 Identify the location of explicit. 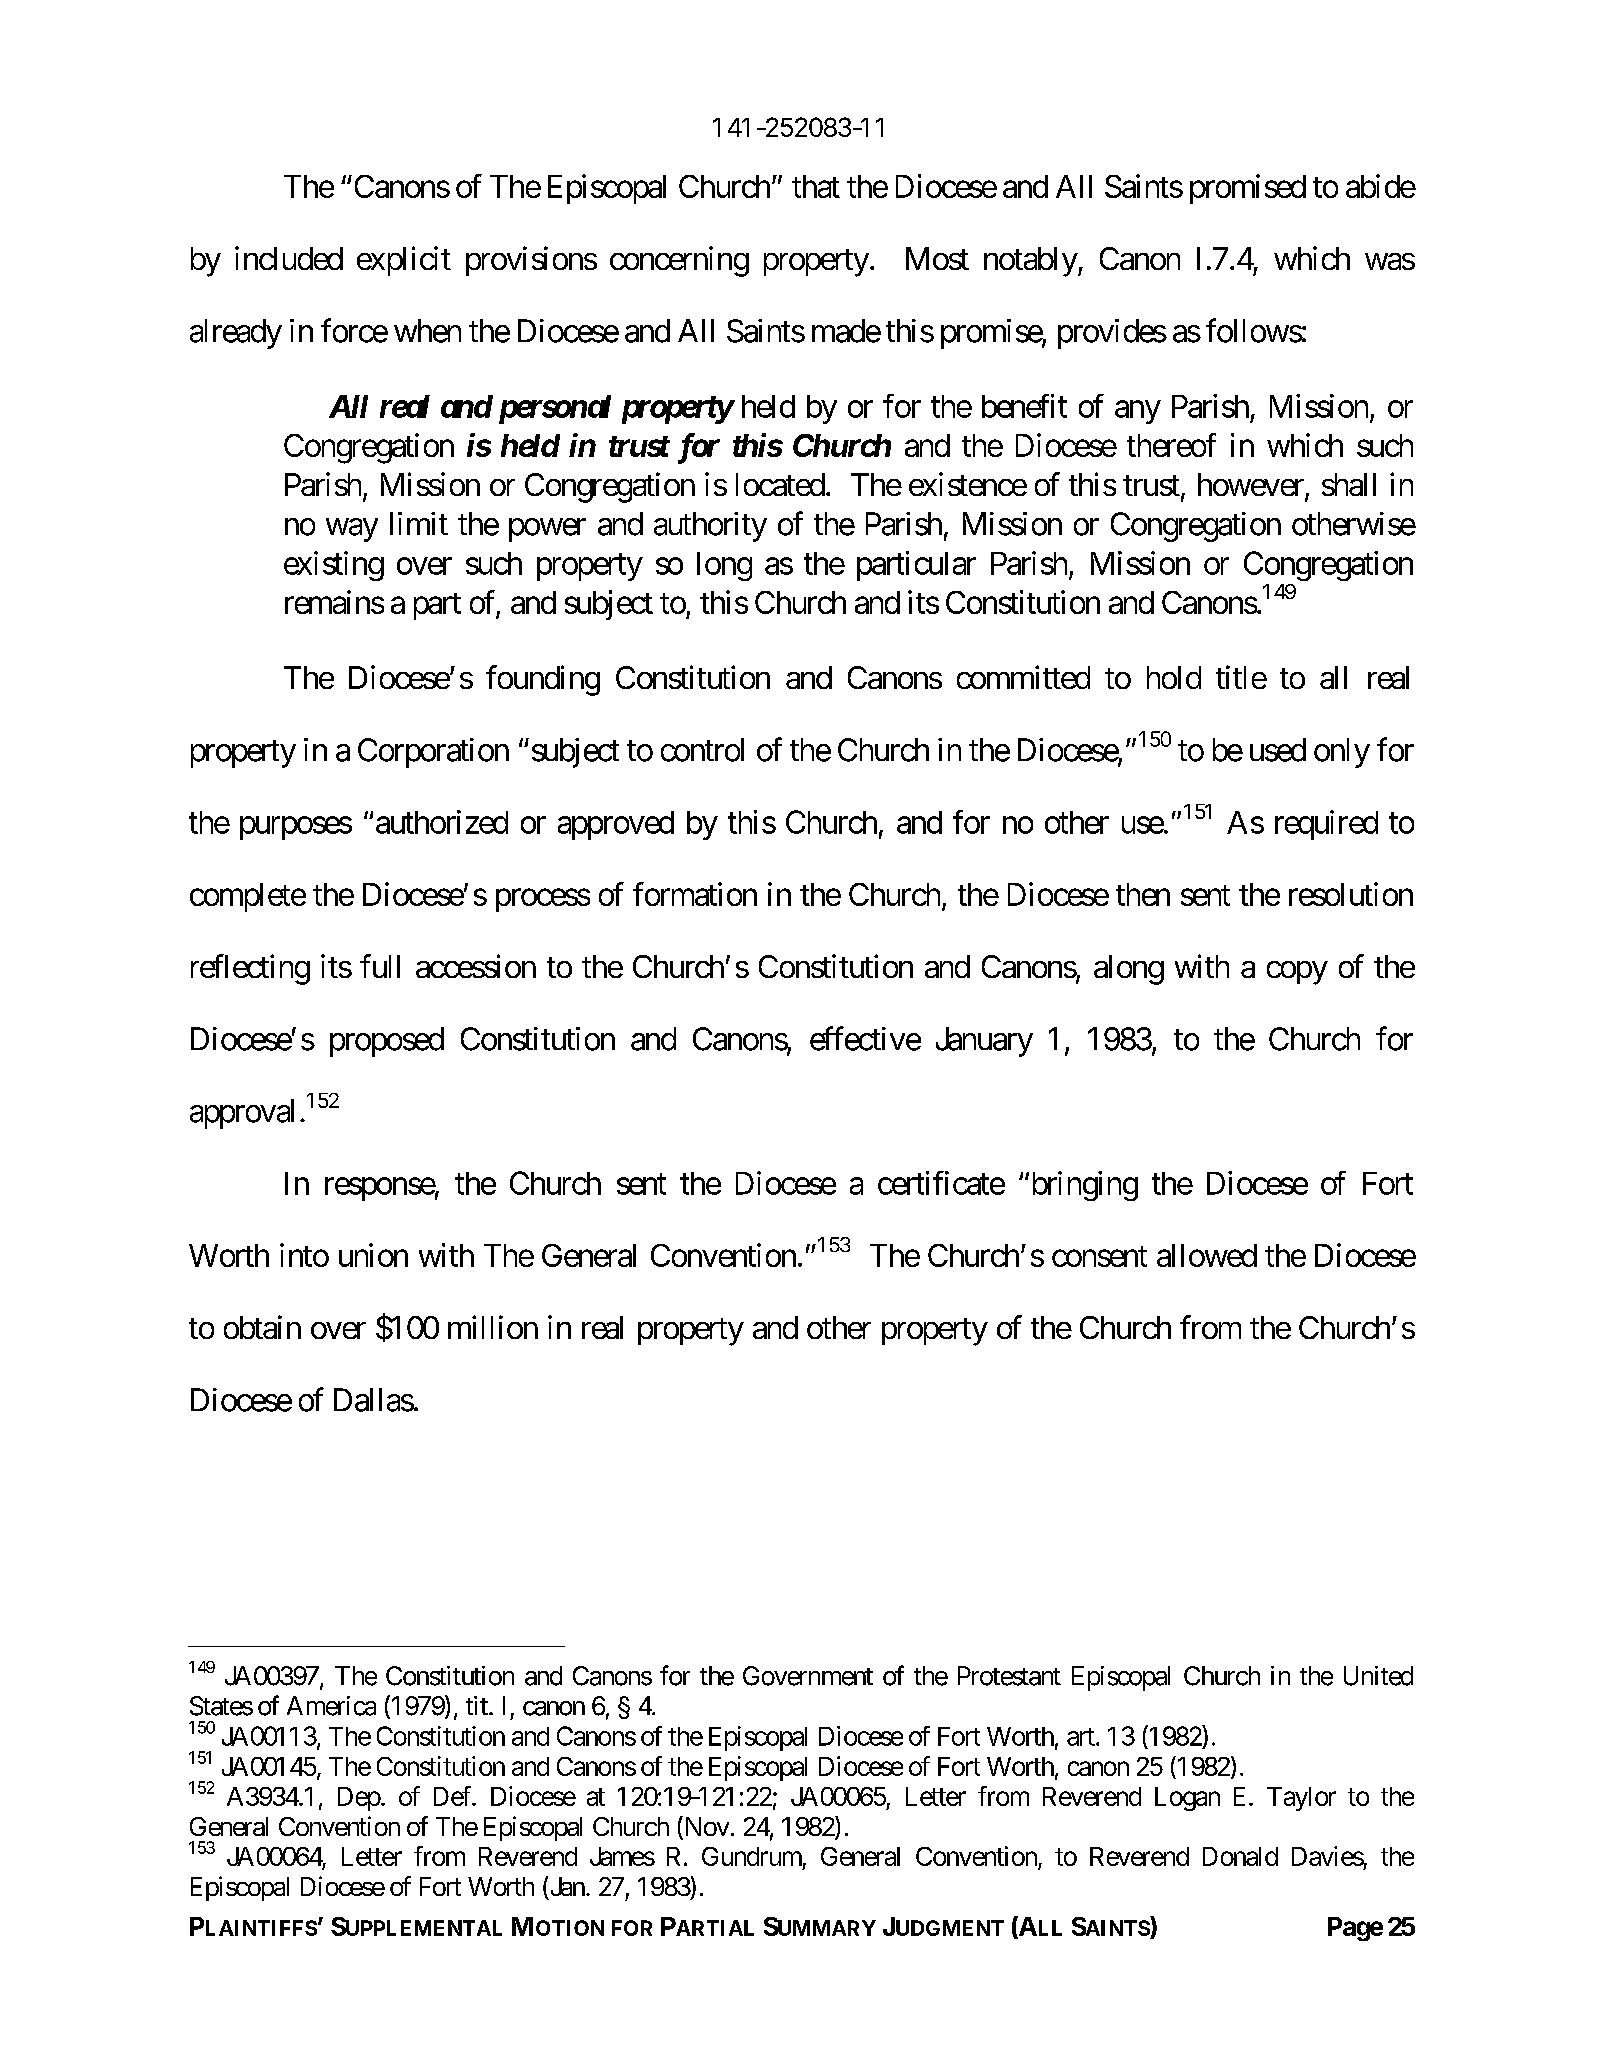
(404, 261).
